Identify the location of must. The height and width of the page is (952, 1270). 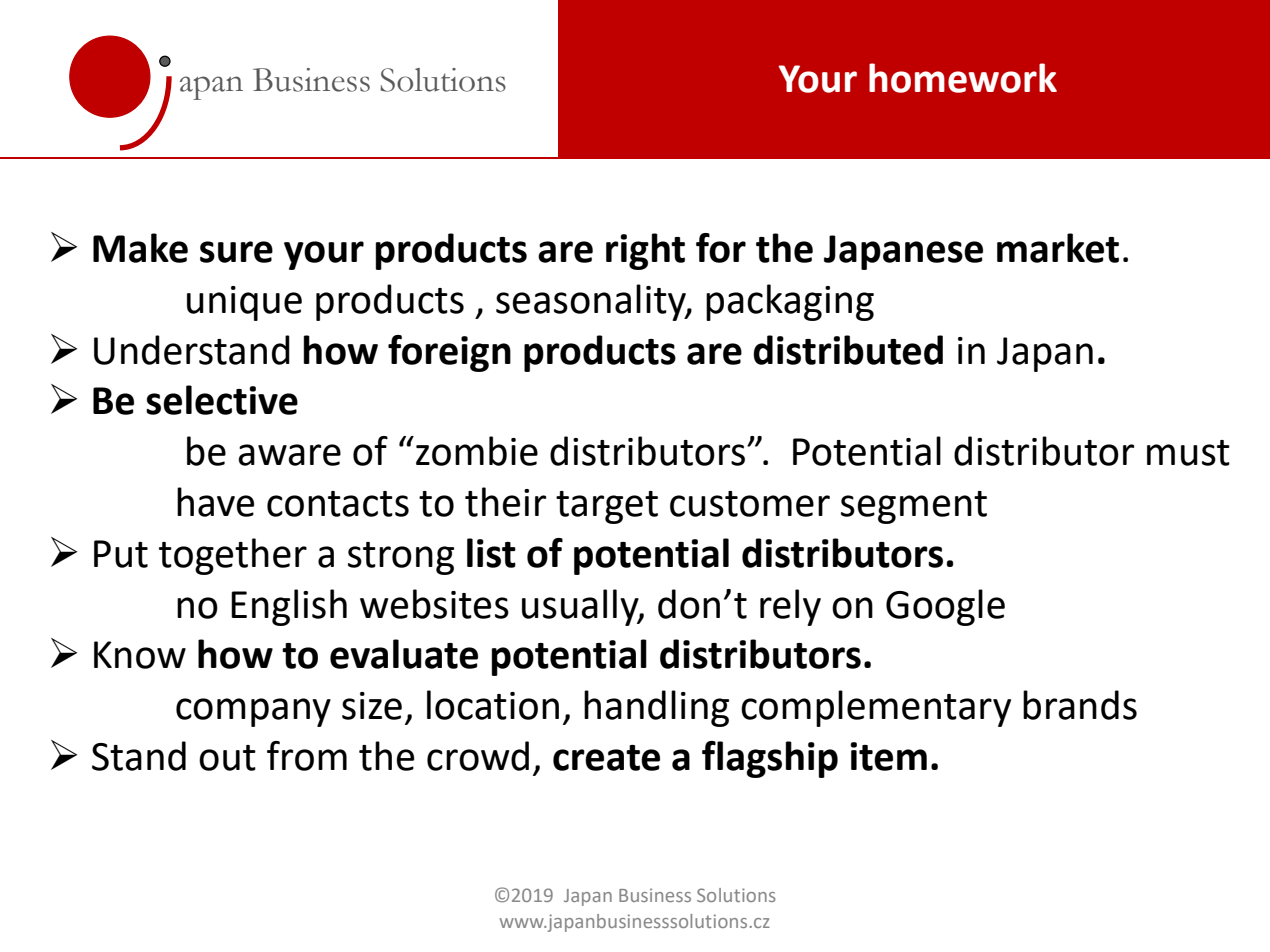
(1188, 453).
